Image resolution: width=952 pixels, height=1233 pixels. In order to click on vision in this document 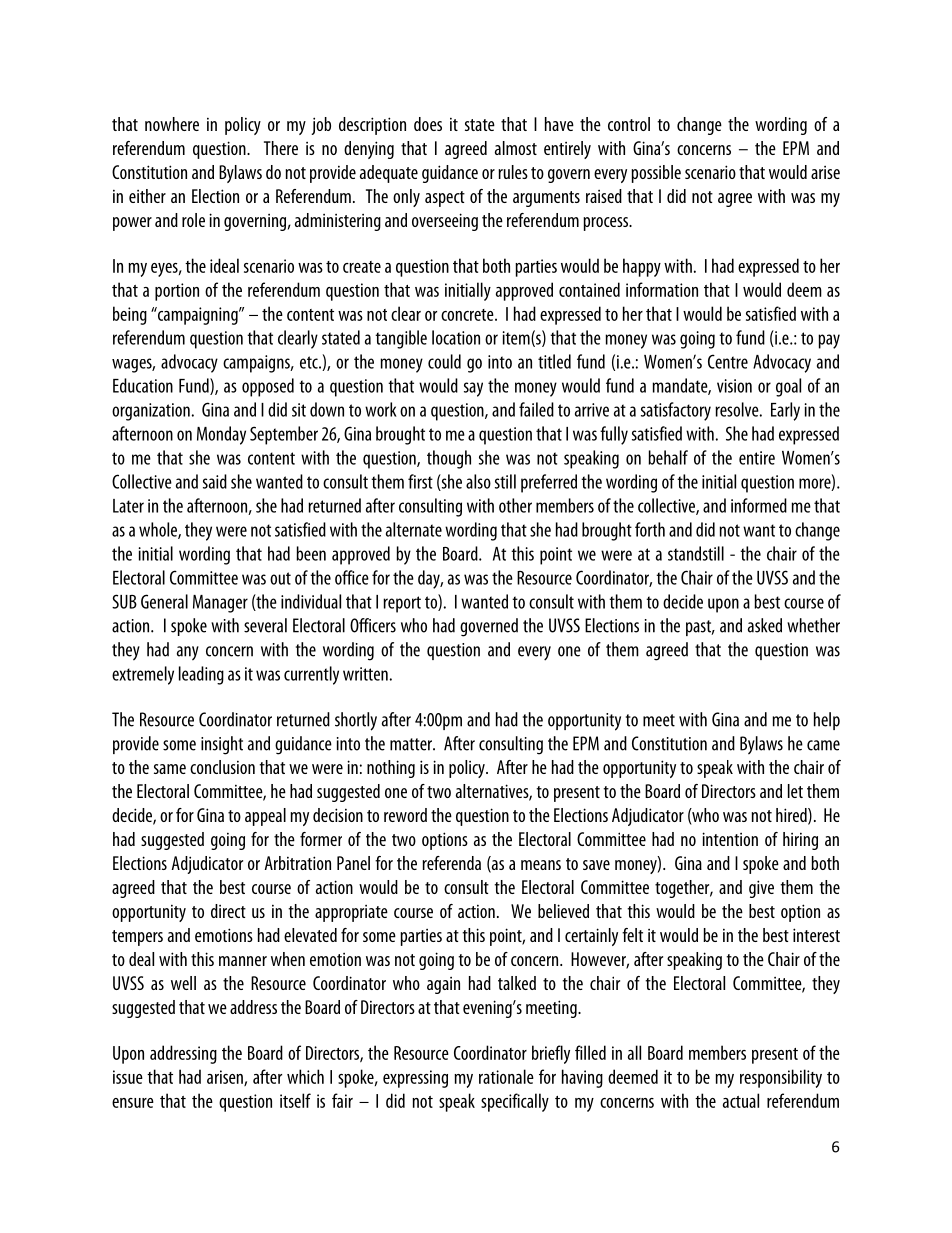, I will do `click(734, 386)`.
